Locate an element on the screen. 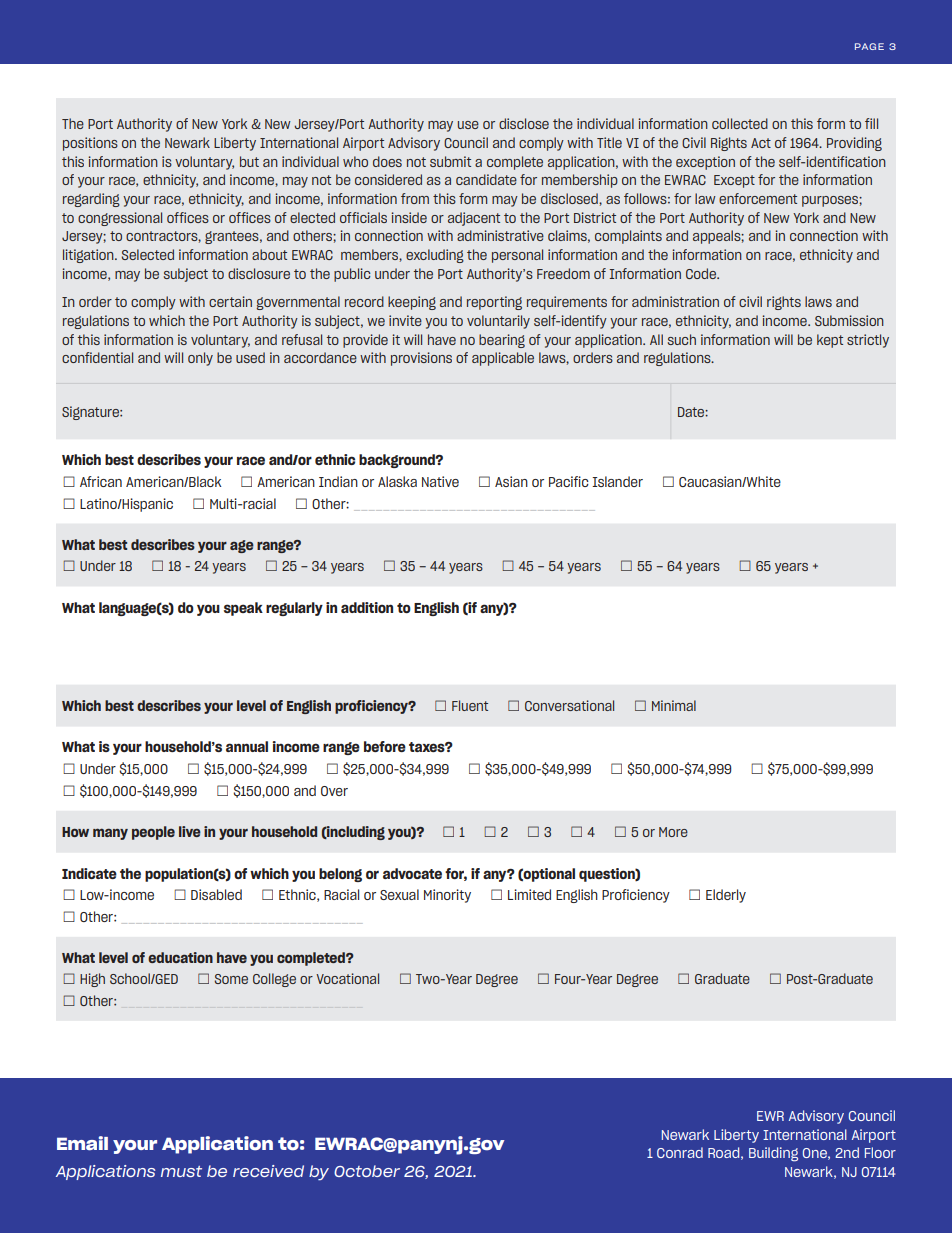  Elderly is located at coordinates (726, 896).
